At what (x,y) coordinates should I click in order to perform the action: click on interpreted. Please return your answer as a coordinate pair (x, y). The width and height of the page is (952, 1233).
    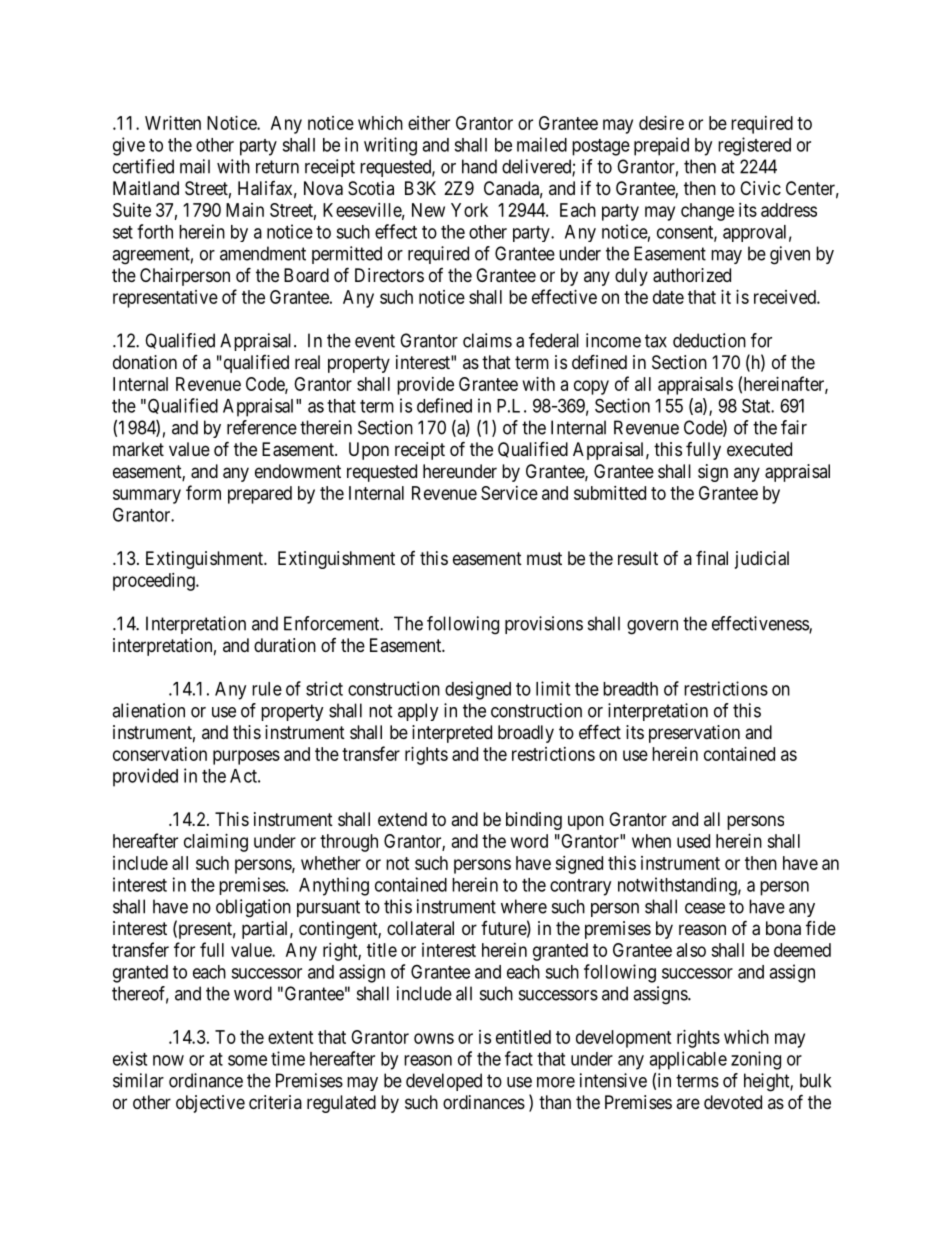
    Looking at the image, I should click on (452, 734).
